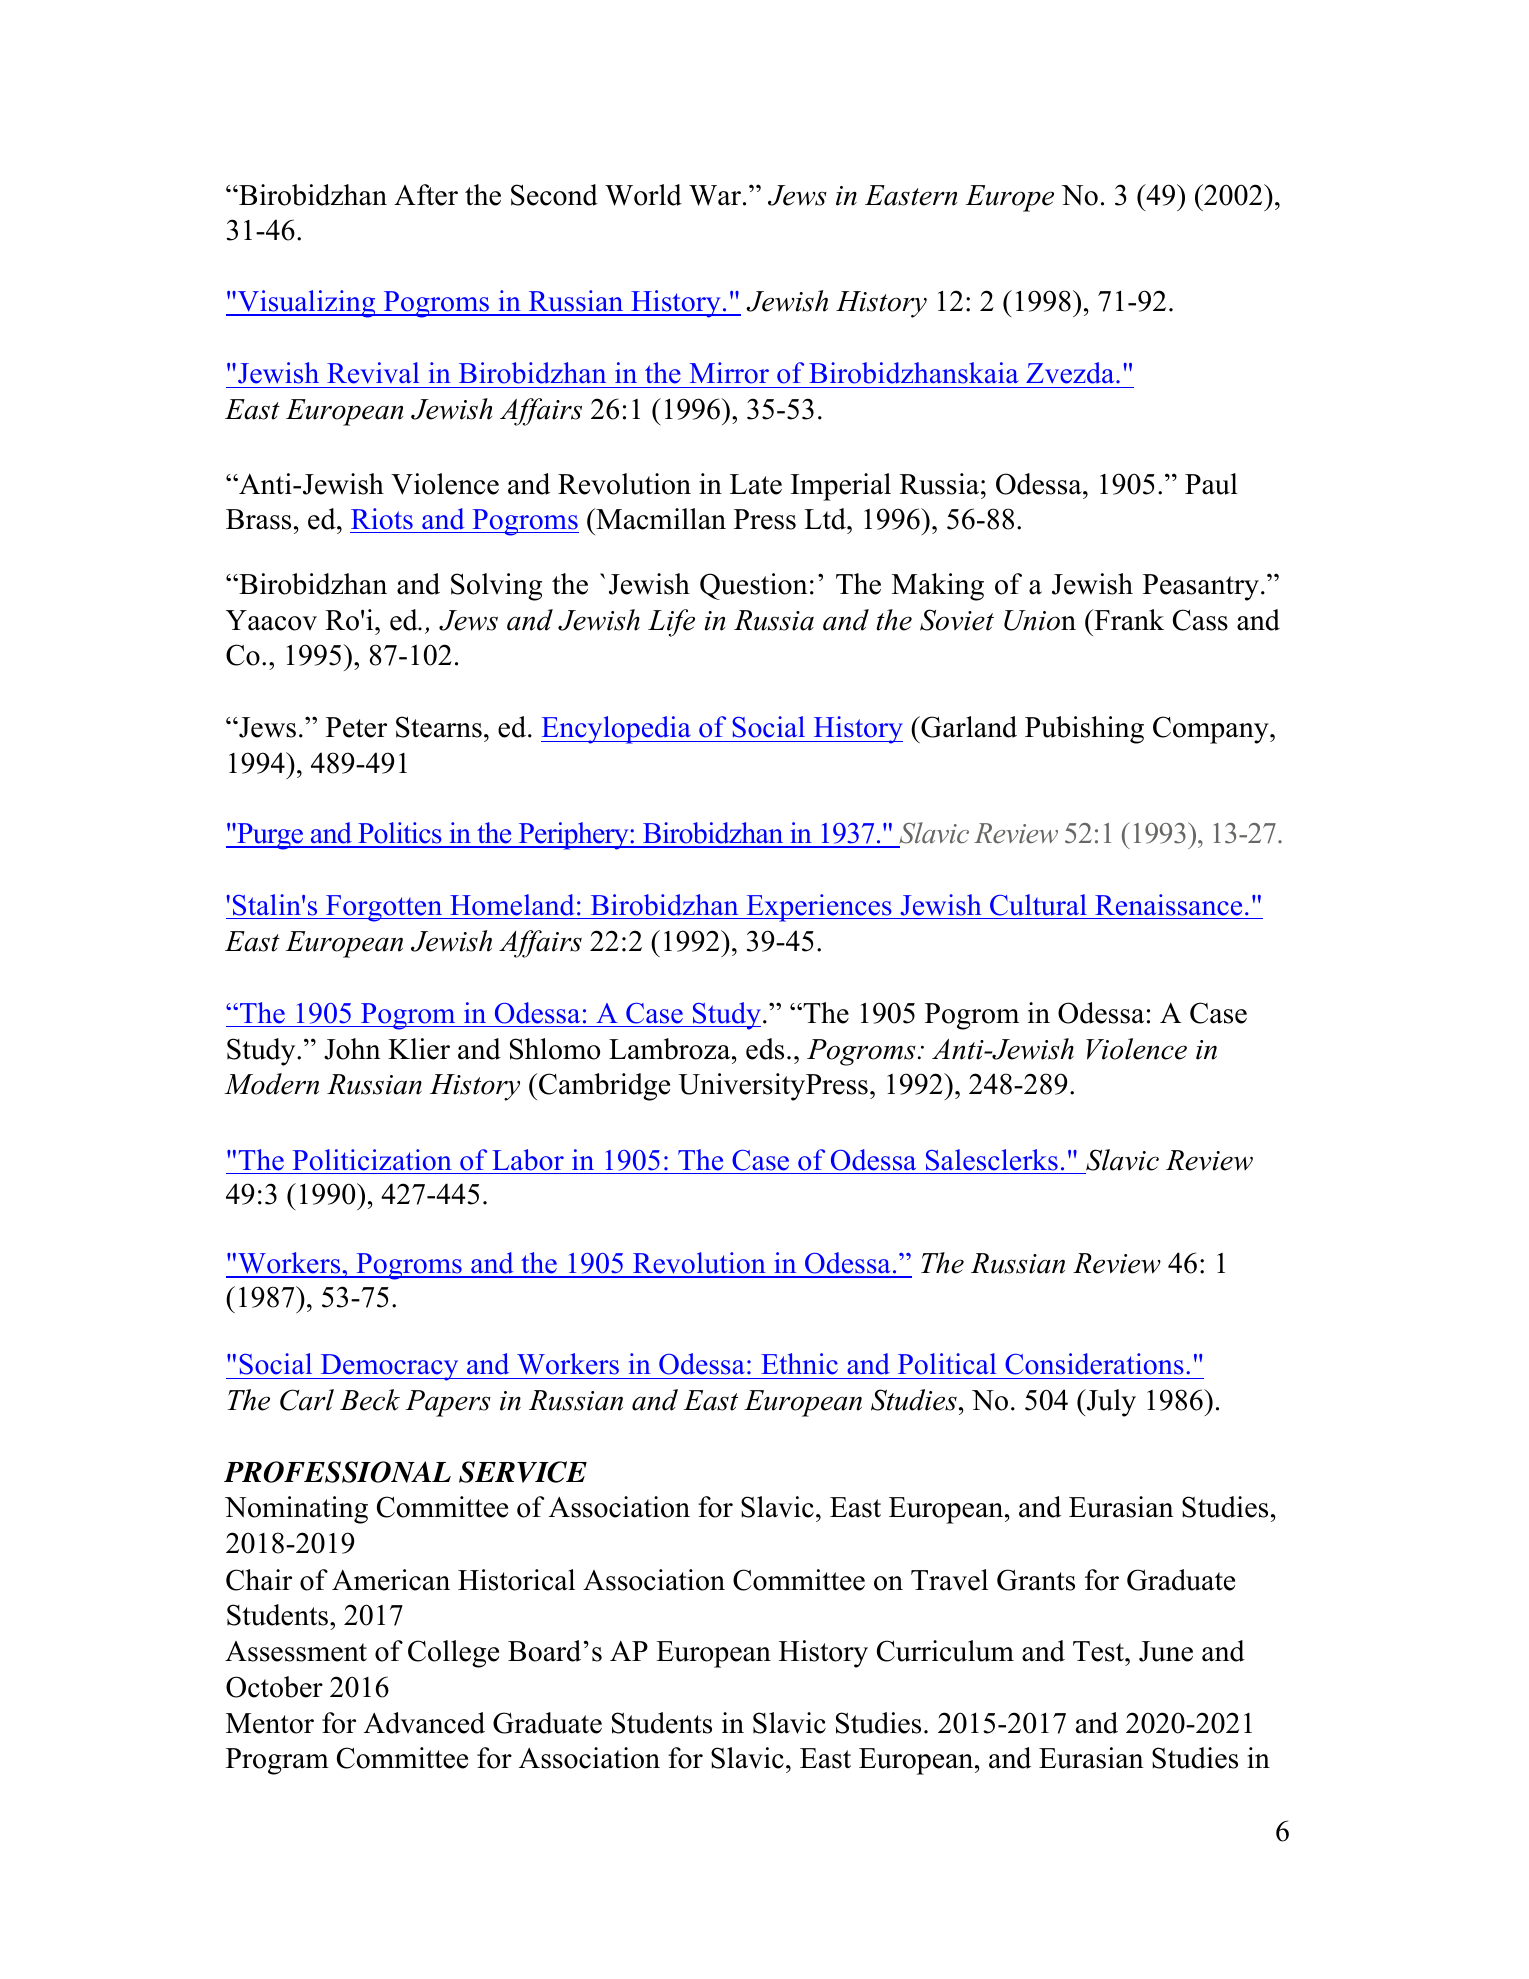  Describe the element at coordinates (1071, 373) in the screenshot. I see `Zvezda` at that location.
